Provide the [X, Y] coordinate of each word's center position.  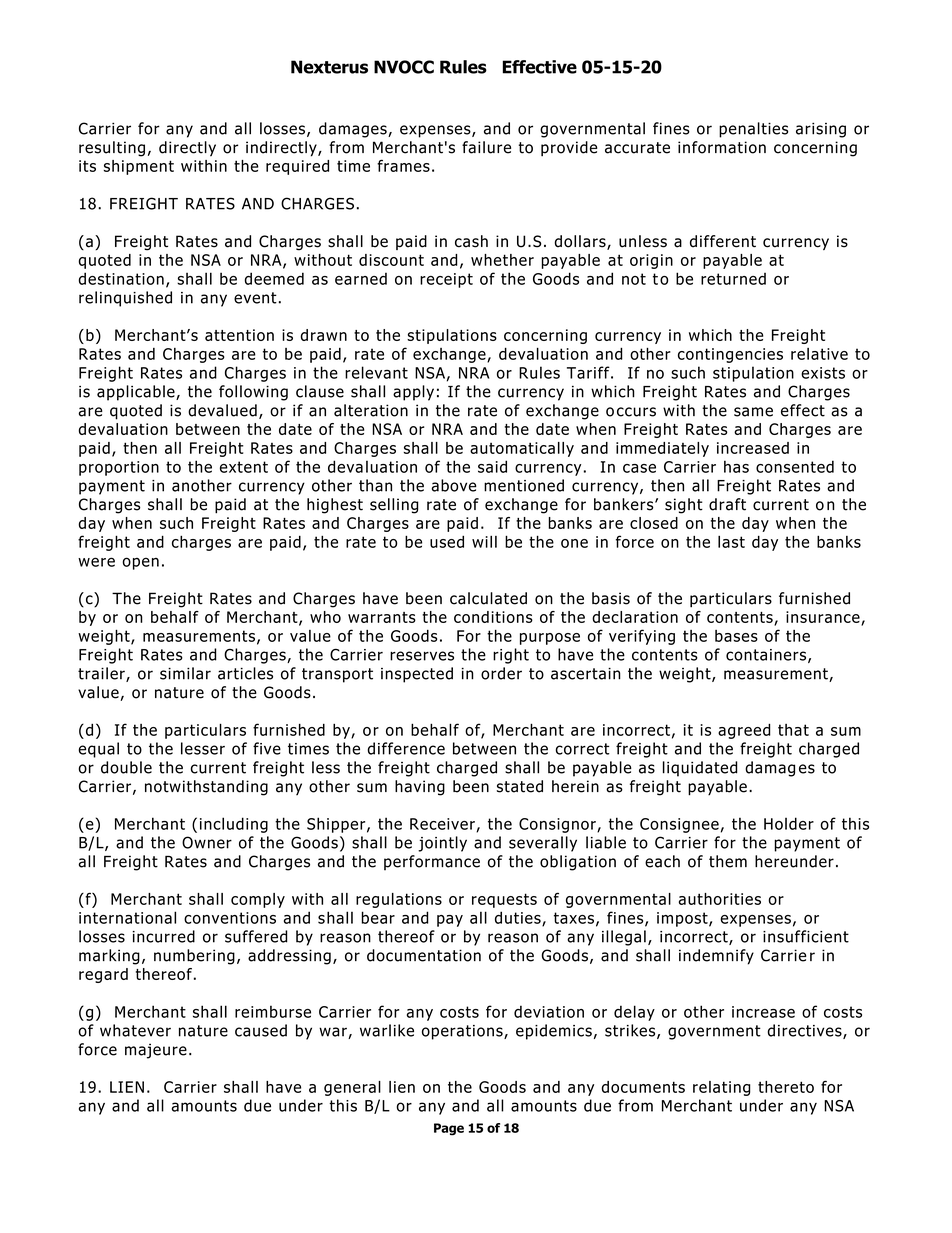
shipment [139, 167]
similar [185, 673]
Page [449, 1129]
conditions [493, 617]
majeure [156, 1051]
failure [486, 147]
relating [722, 1088]
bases [736, 636]
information [722, 147]
